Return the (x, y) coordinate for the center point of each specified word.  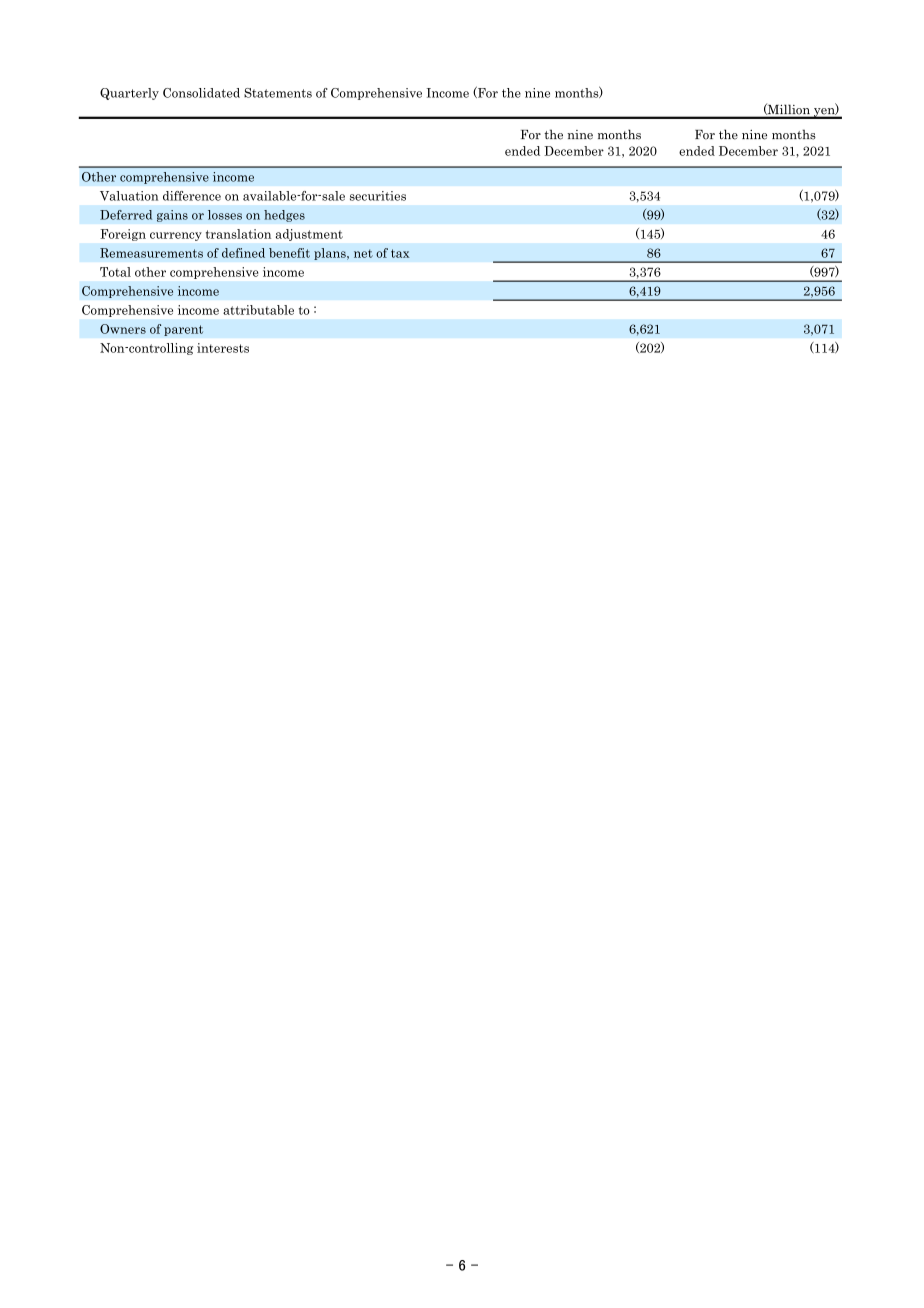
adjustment (309, 235)
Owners (123, 329)
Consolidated (201, 93)
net (363, 253)
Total (115, 272)
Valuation (129, 196)
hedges (284, 216)
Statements (278, 93)
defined (243, 253)
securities (378, 196)
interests (223, 348)
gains (172, 216)
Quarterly (129, 94)
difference (192, 196)
